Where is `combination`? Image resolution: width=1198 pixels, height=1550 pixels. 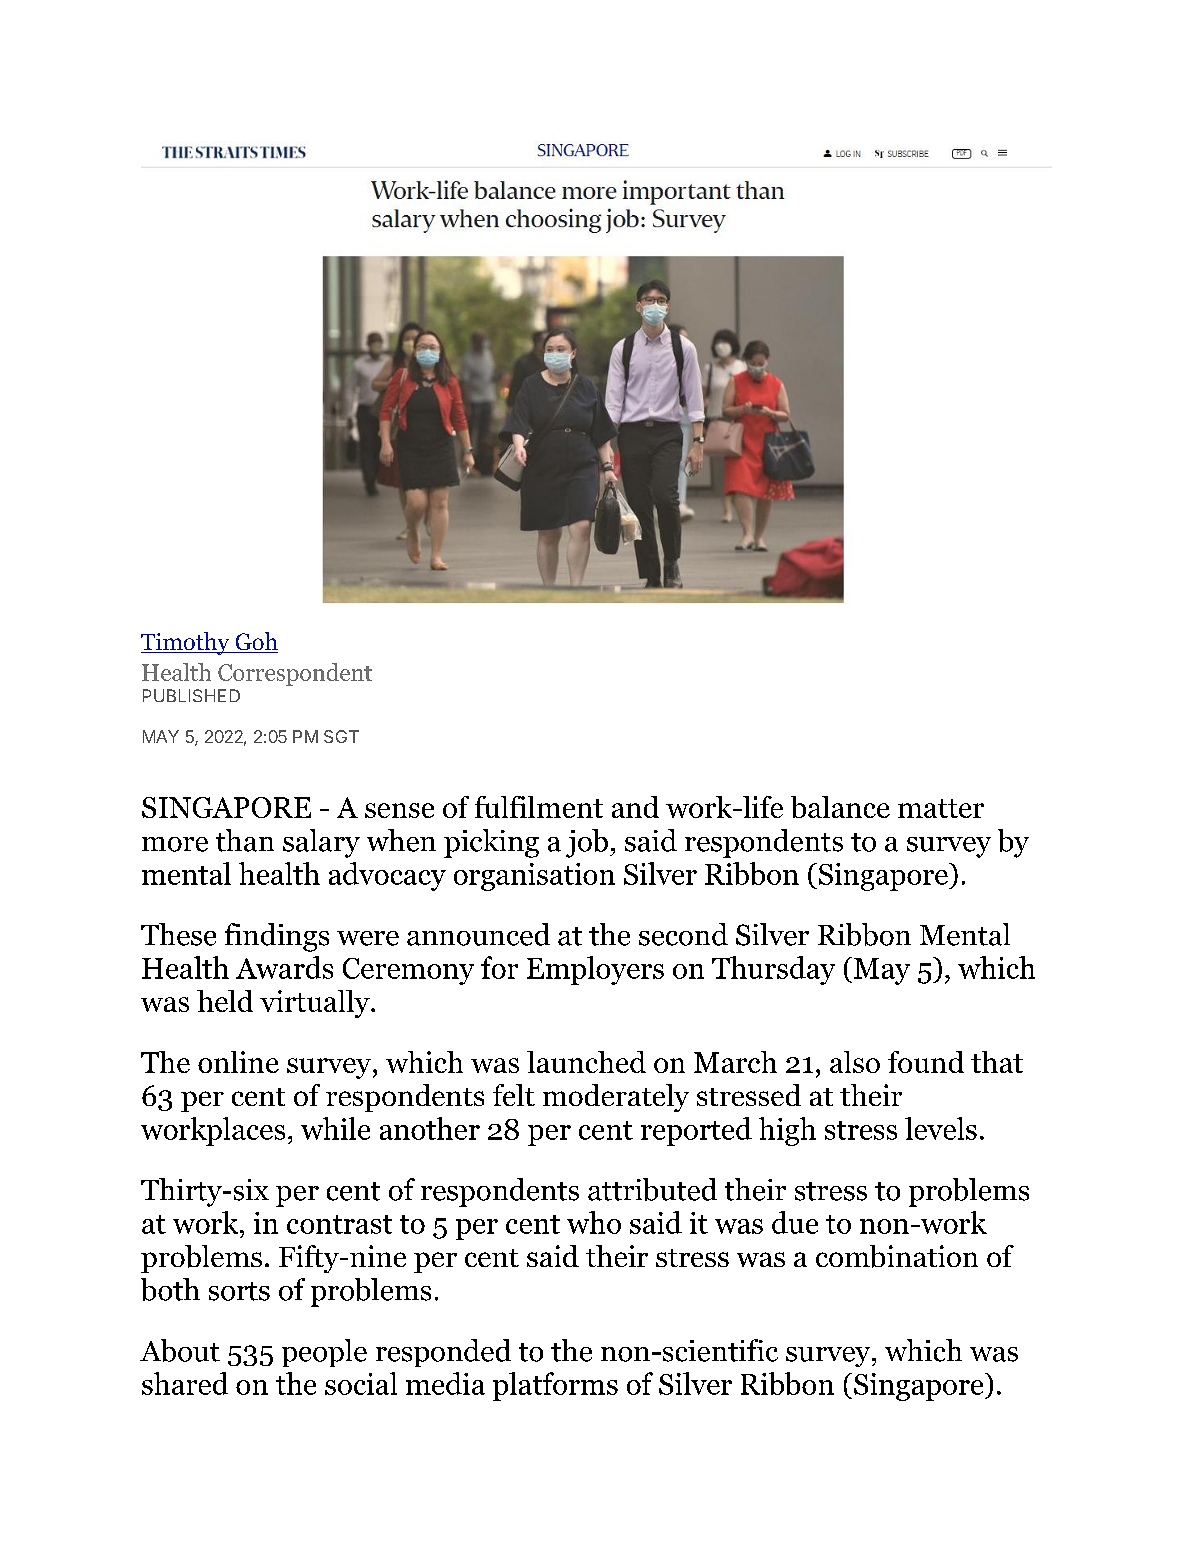
combination is located at coordinates (897, 1256).
